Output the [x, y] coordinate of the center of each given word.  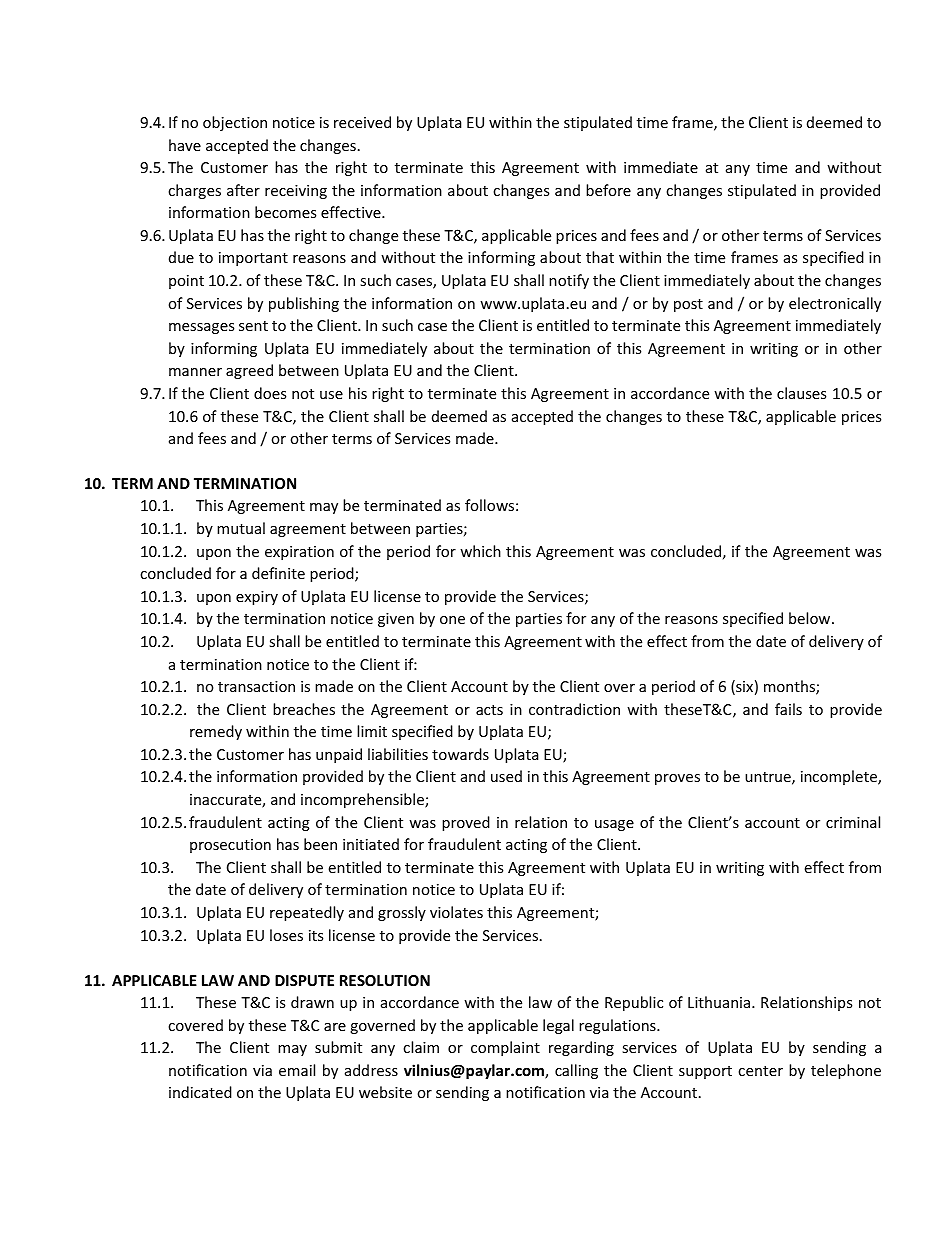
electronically [835, 304]
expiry [257, 598]
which [480, 551]
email [297, 1070]
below [811, 618]
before [608, 190]
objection [235, 123]
